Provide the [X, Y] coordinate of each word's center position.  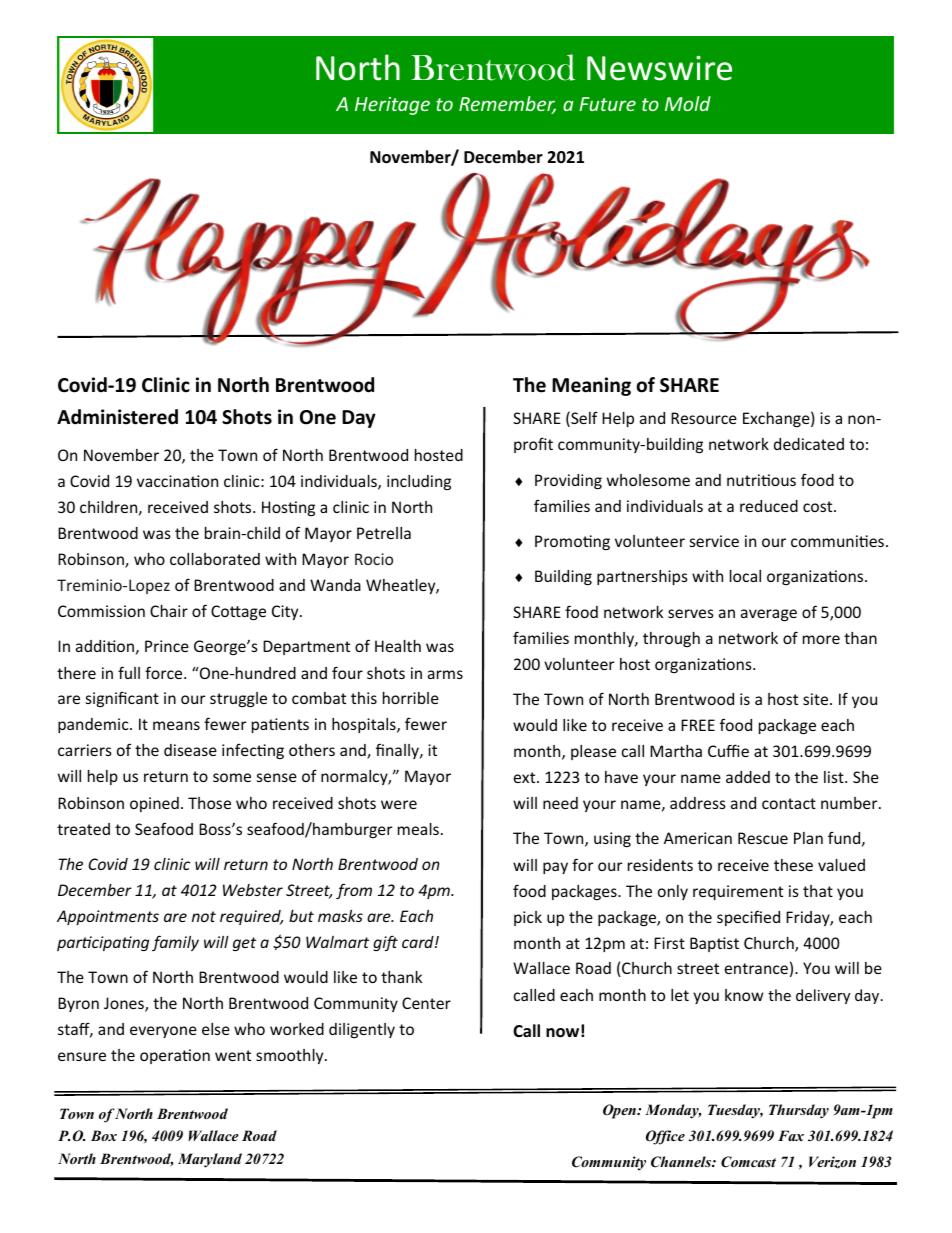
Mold [688, 103]
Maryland [210, 1160]
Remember [507, 105]
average [769, 615]
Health [398, 646]
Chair [169, 611]
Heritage [392, 106]
